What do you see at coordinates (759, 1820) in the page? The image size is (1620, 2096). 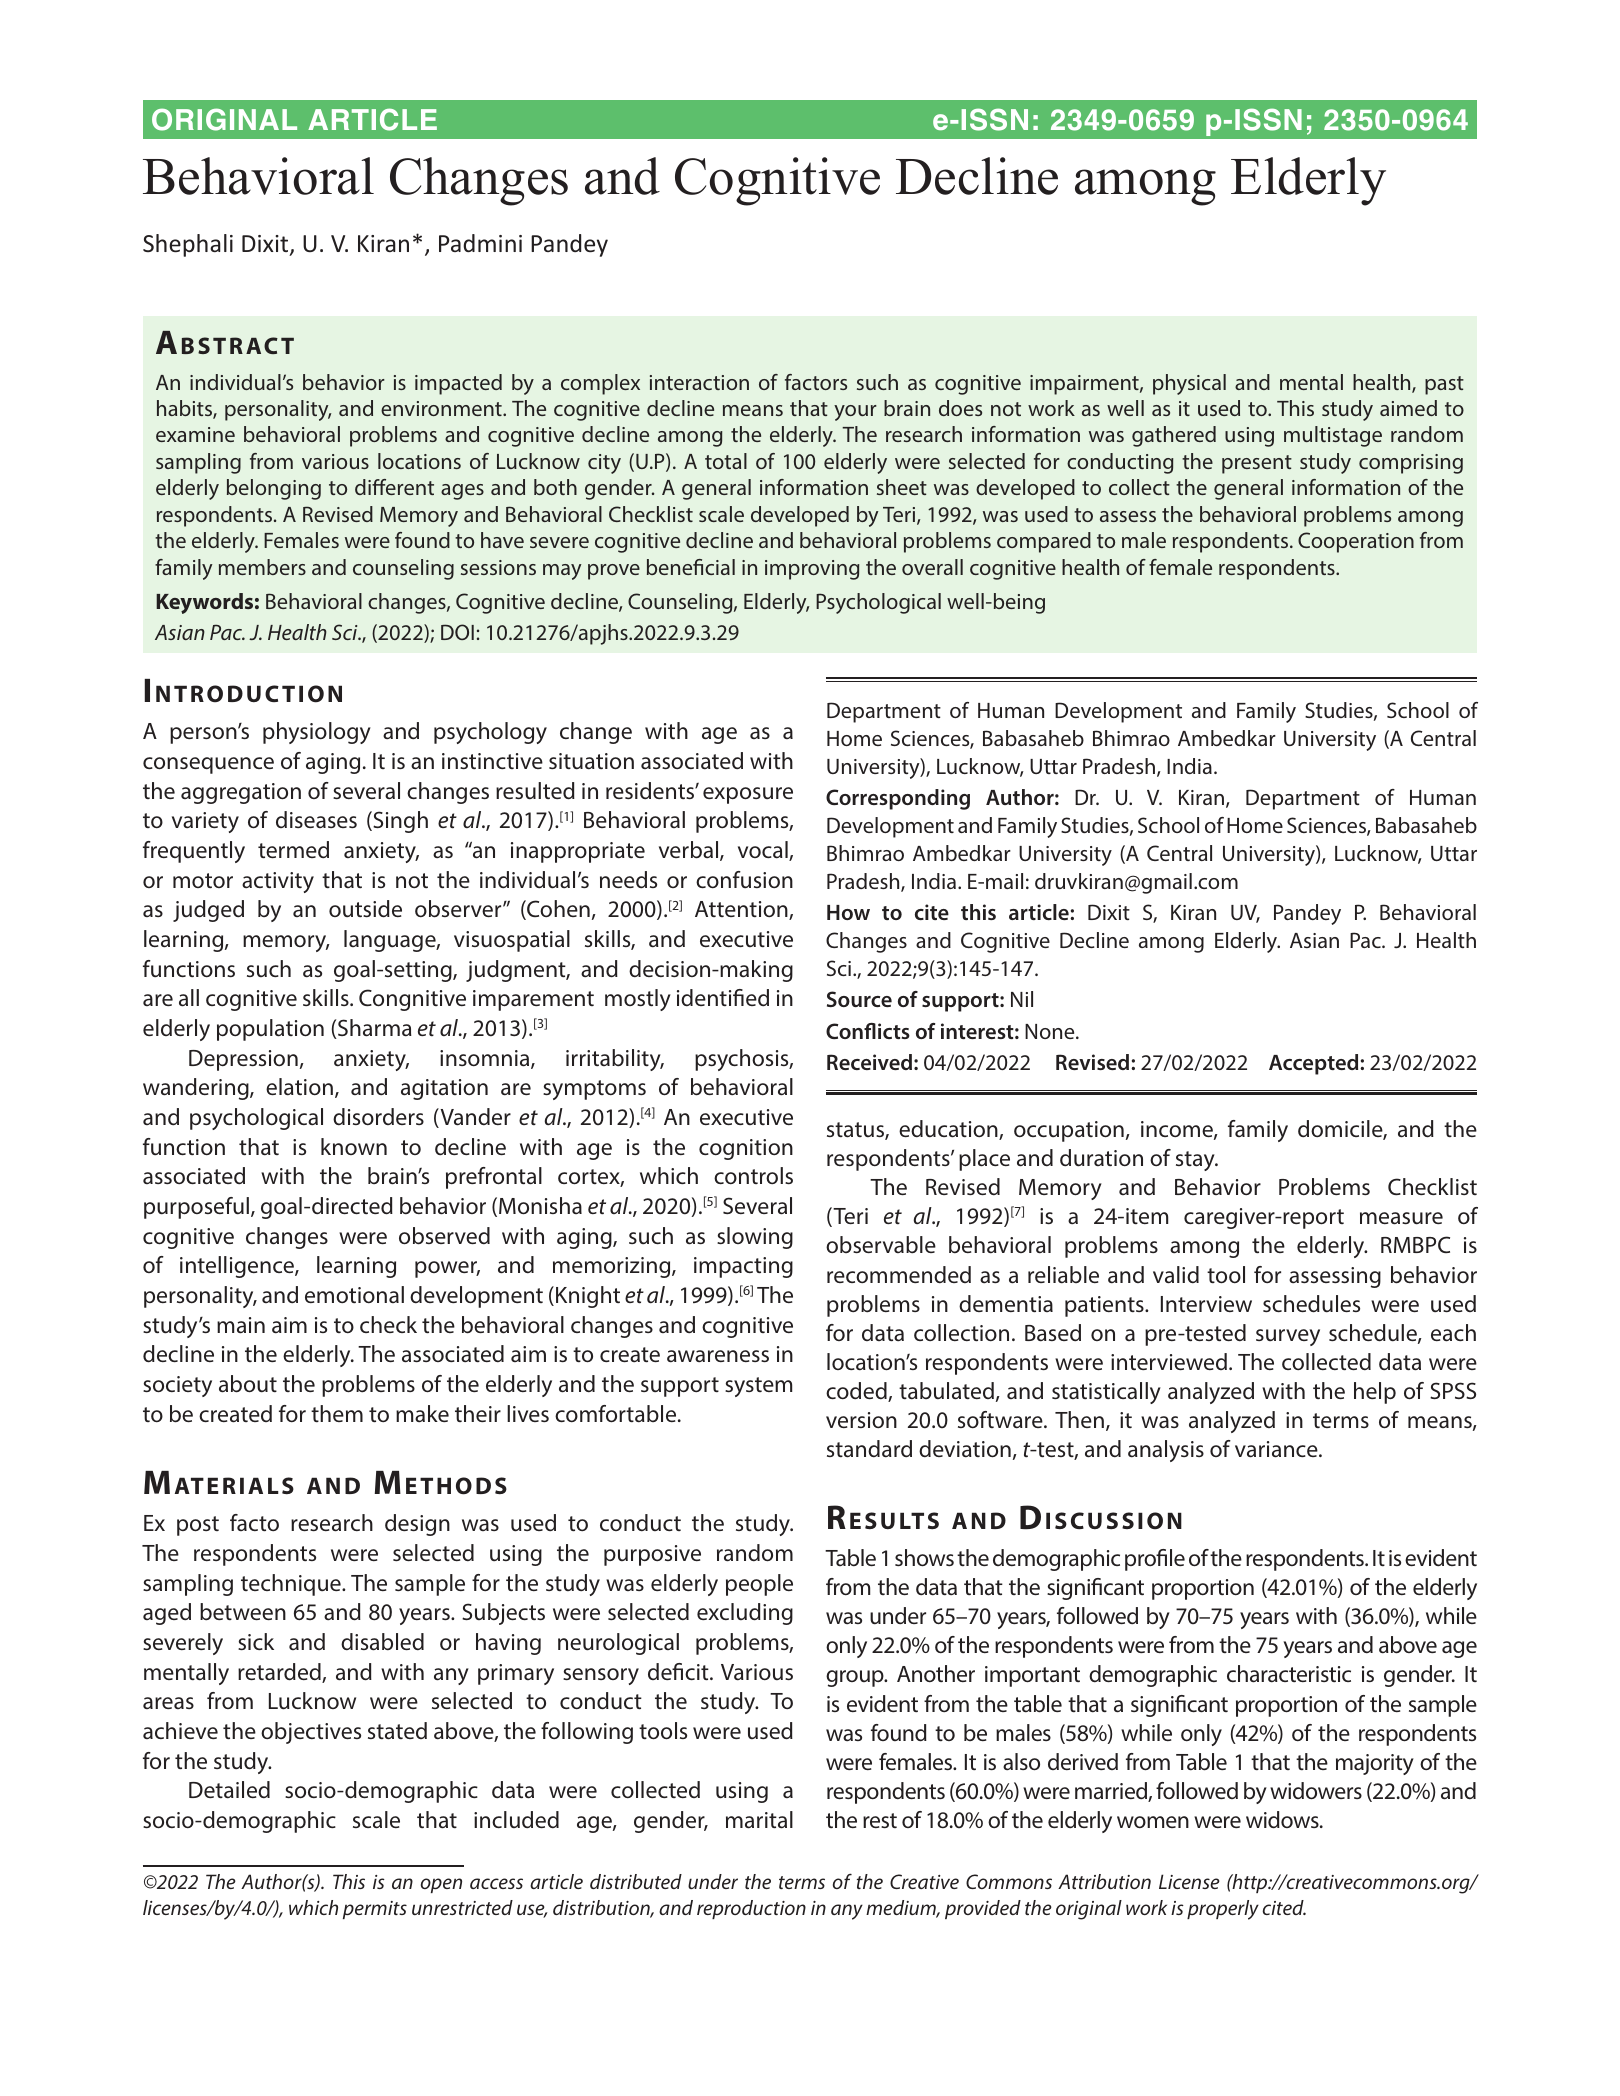 I see `marital` at bounding box center [759, 1820].
